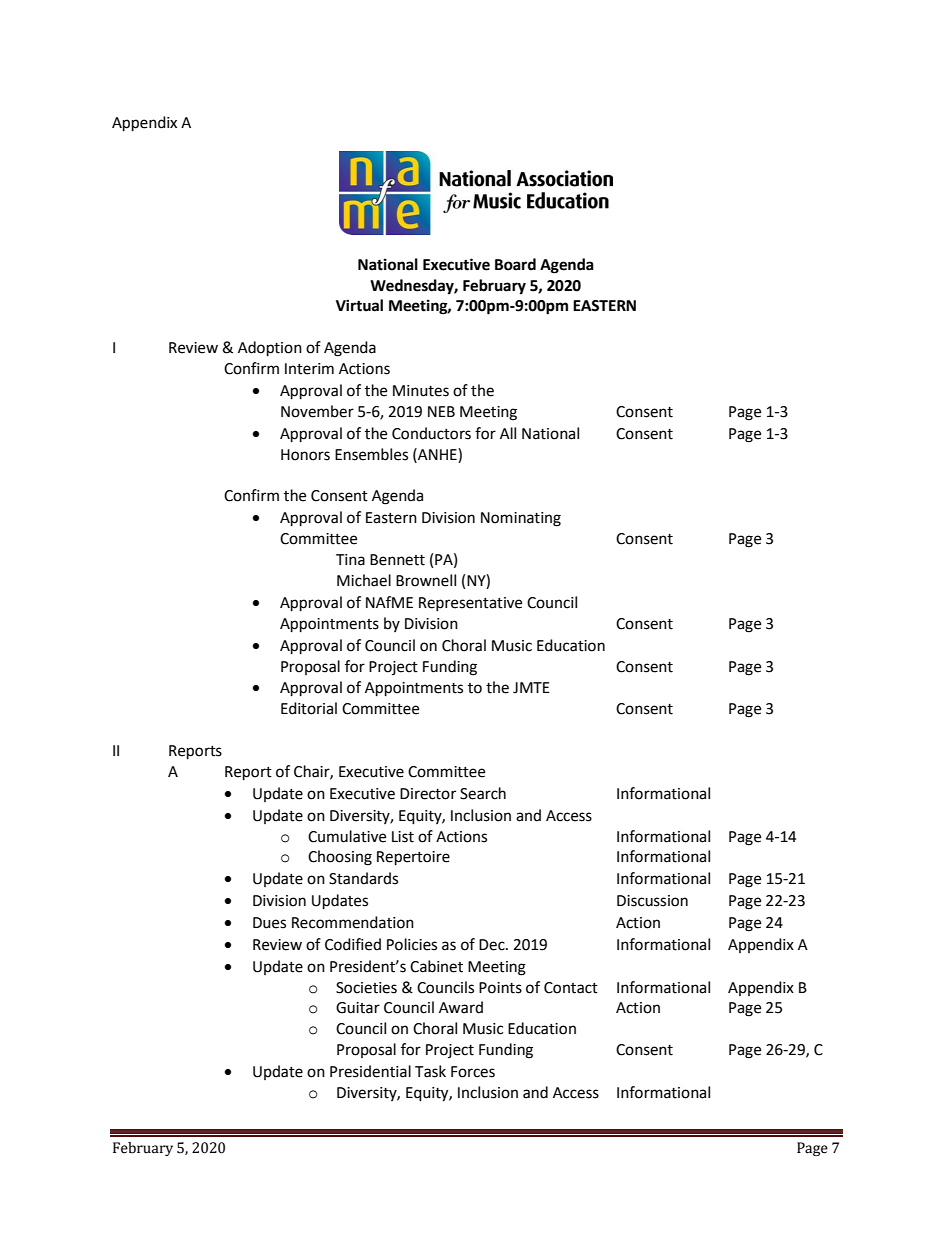 The width and height of the image is (952, 1233). Describe the element at coordinates (515, 264) in the image. I see `Board` at that location.
